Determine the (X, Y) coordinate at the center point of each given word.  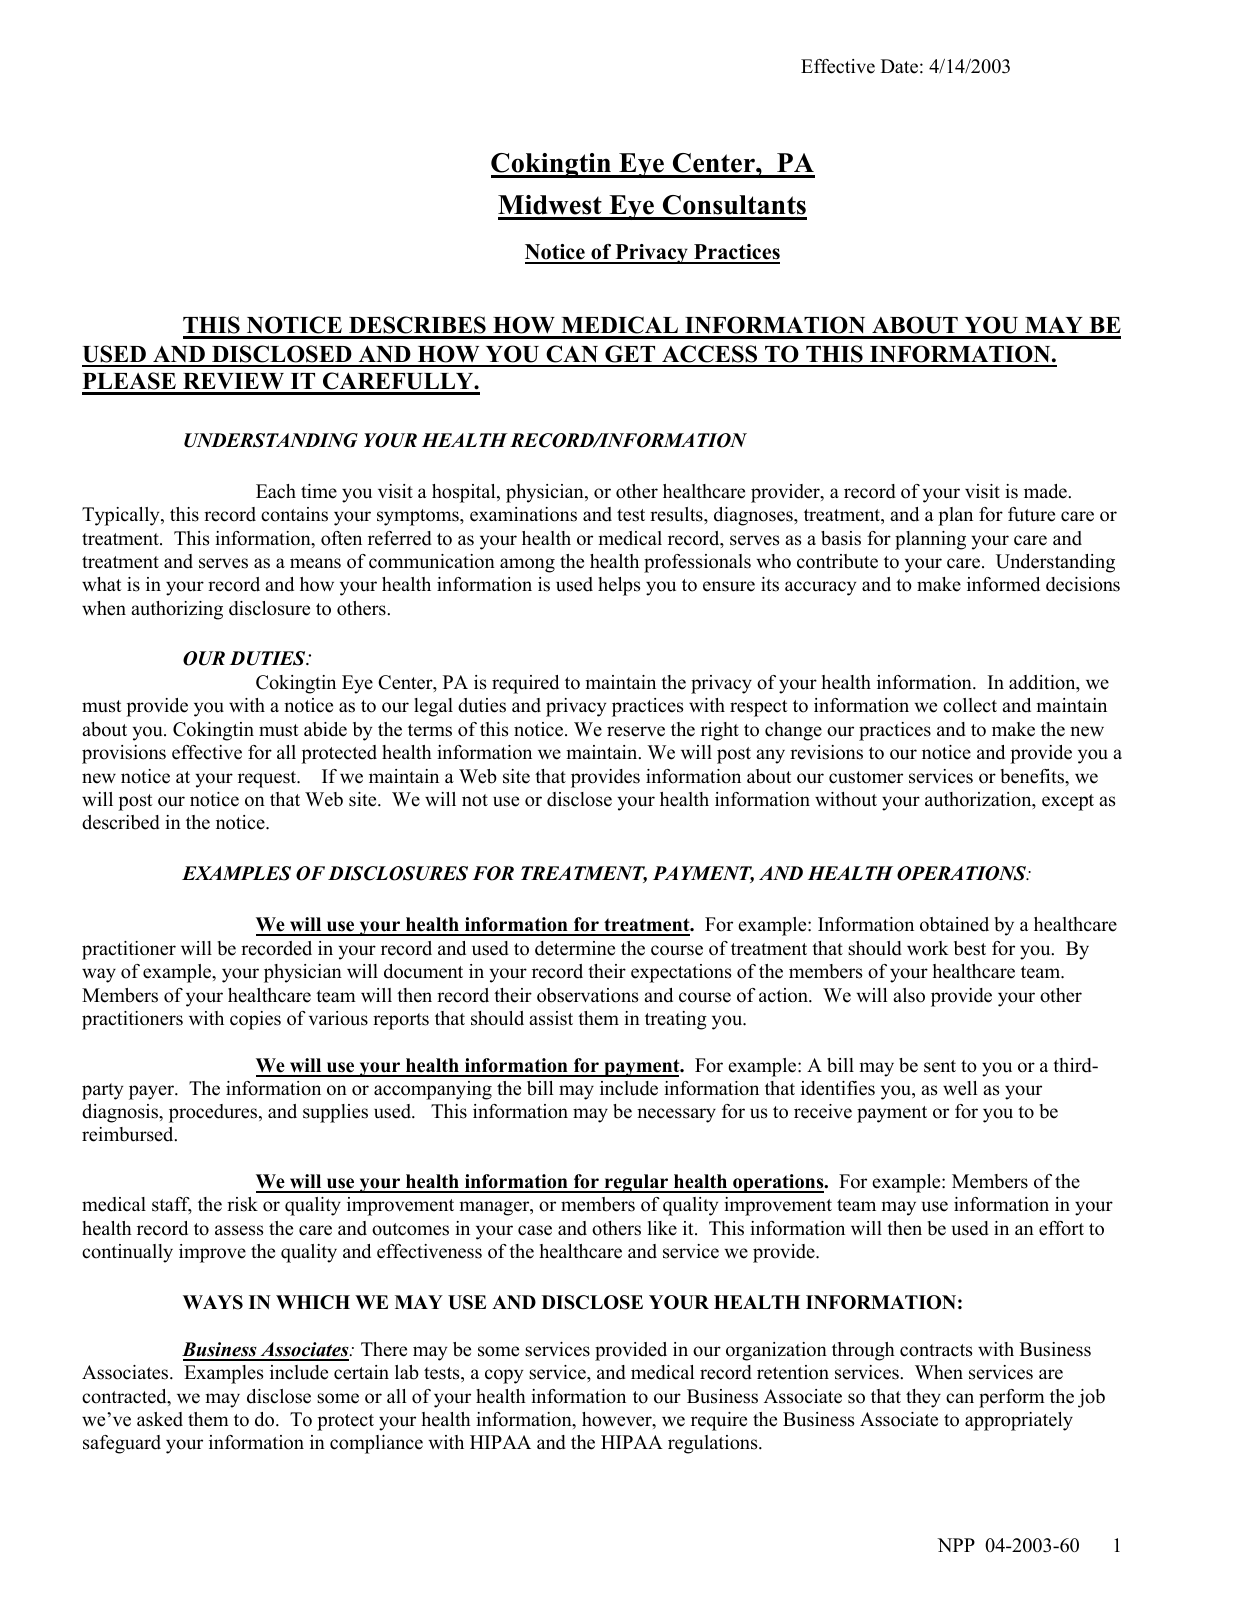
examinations (523, 514)
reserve (636, 731)
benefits (1033, 776)
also (909, 995)
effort (1061, 1228)
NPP (956, 1545)
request (268, 779)
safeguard (122, 1444)
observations (587, 995)
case (535, 1230)
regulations (714, 1444)
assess (239, 1230)
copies (255, 1020)
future (1031, 514)
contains (294, 514)
